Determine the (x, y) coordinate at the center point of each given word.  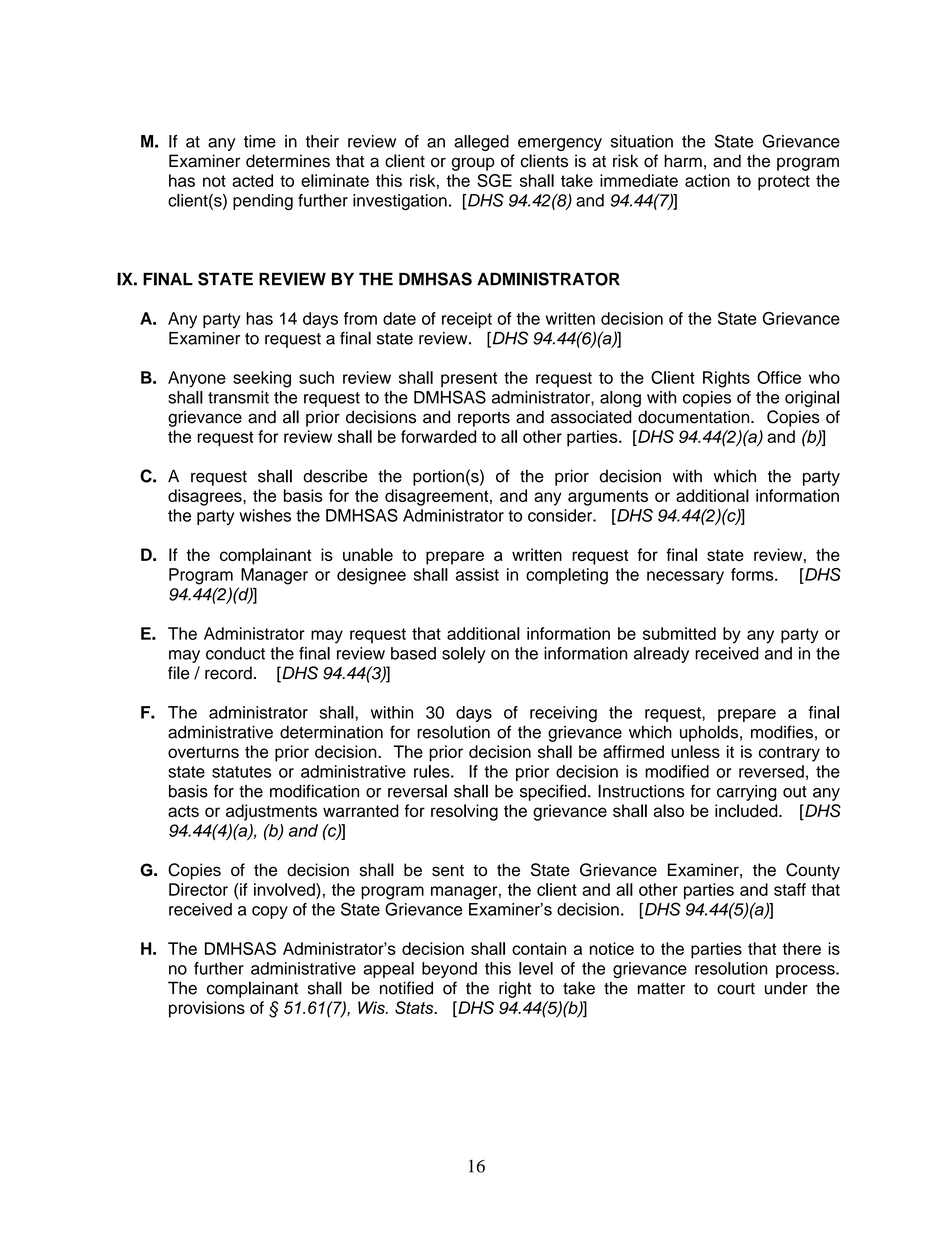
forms (753, 574)
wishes (265, 515)
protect (784, 183)
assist (477, 574)
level (536, 968)
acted (252, 180)
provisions (207, 1009)
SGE (494, 180)
